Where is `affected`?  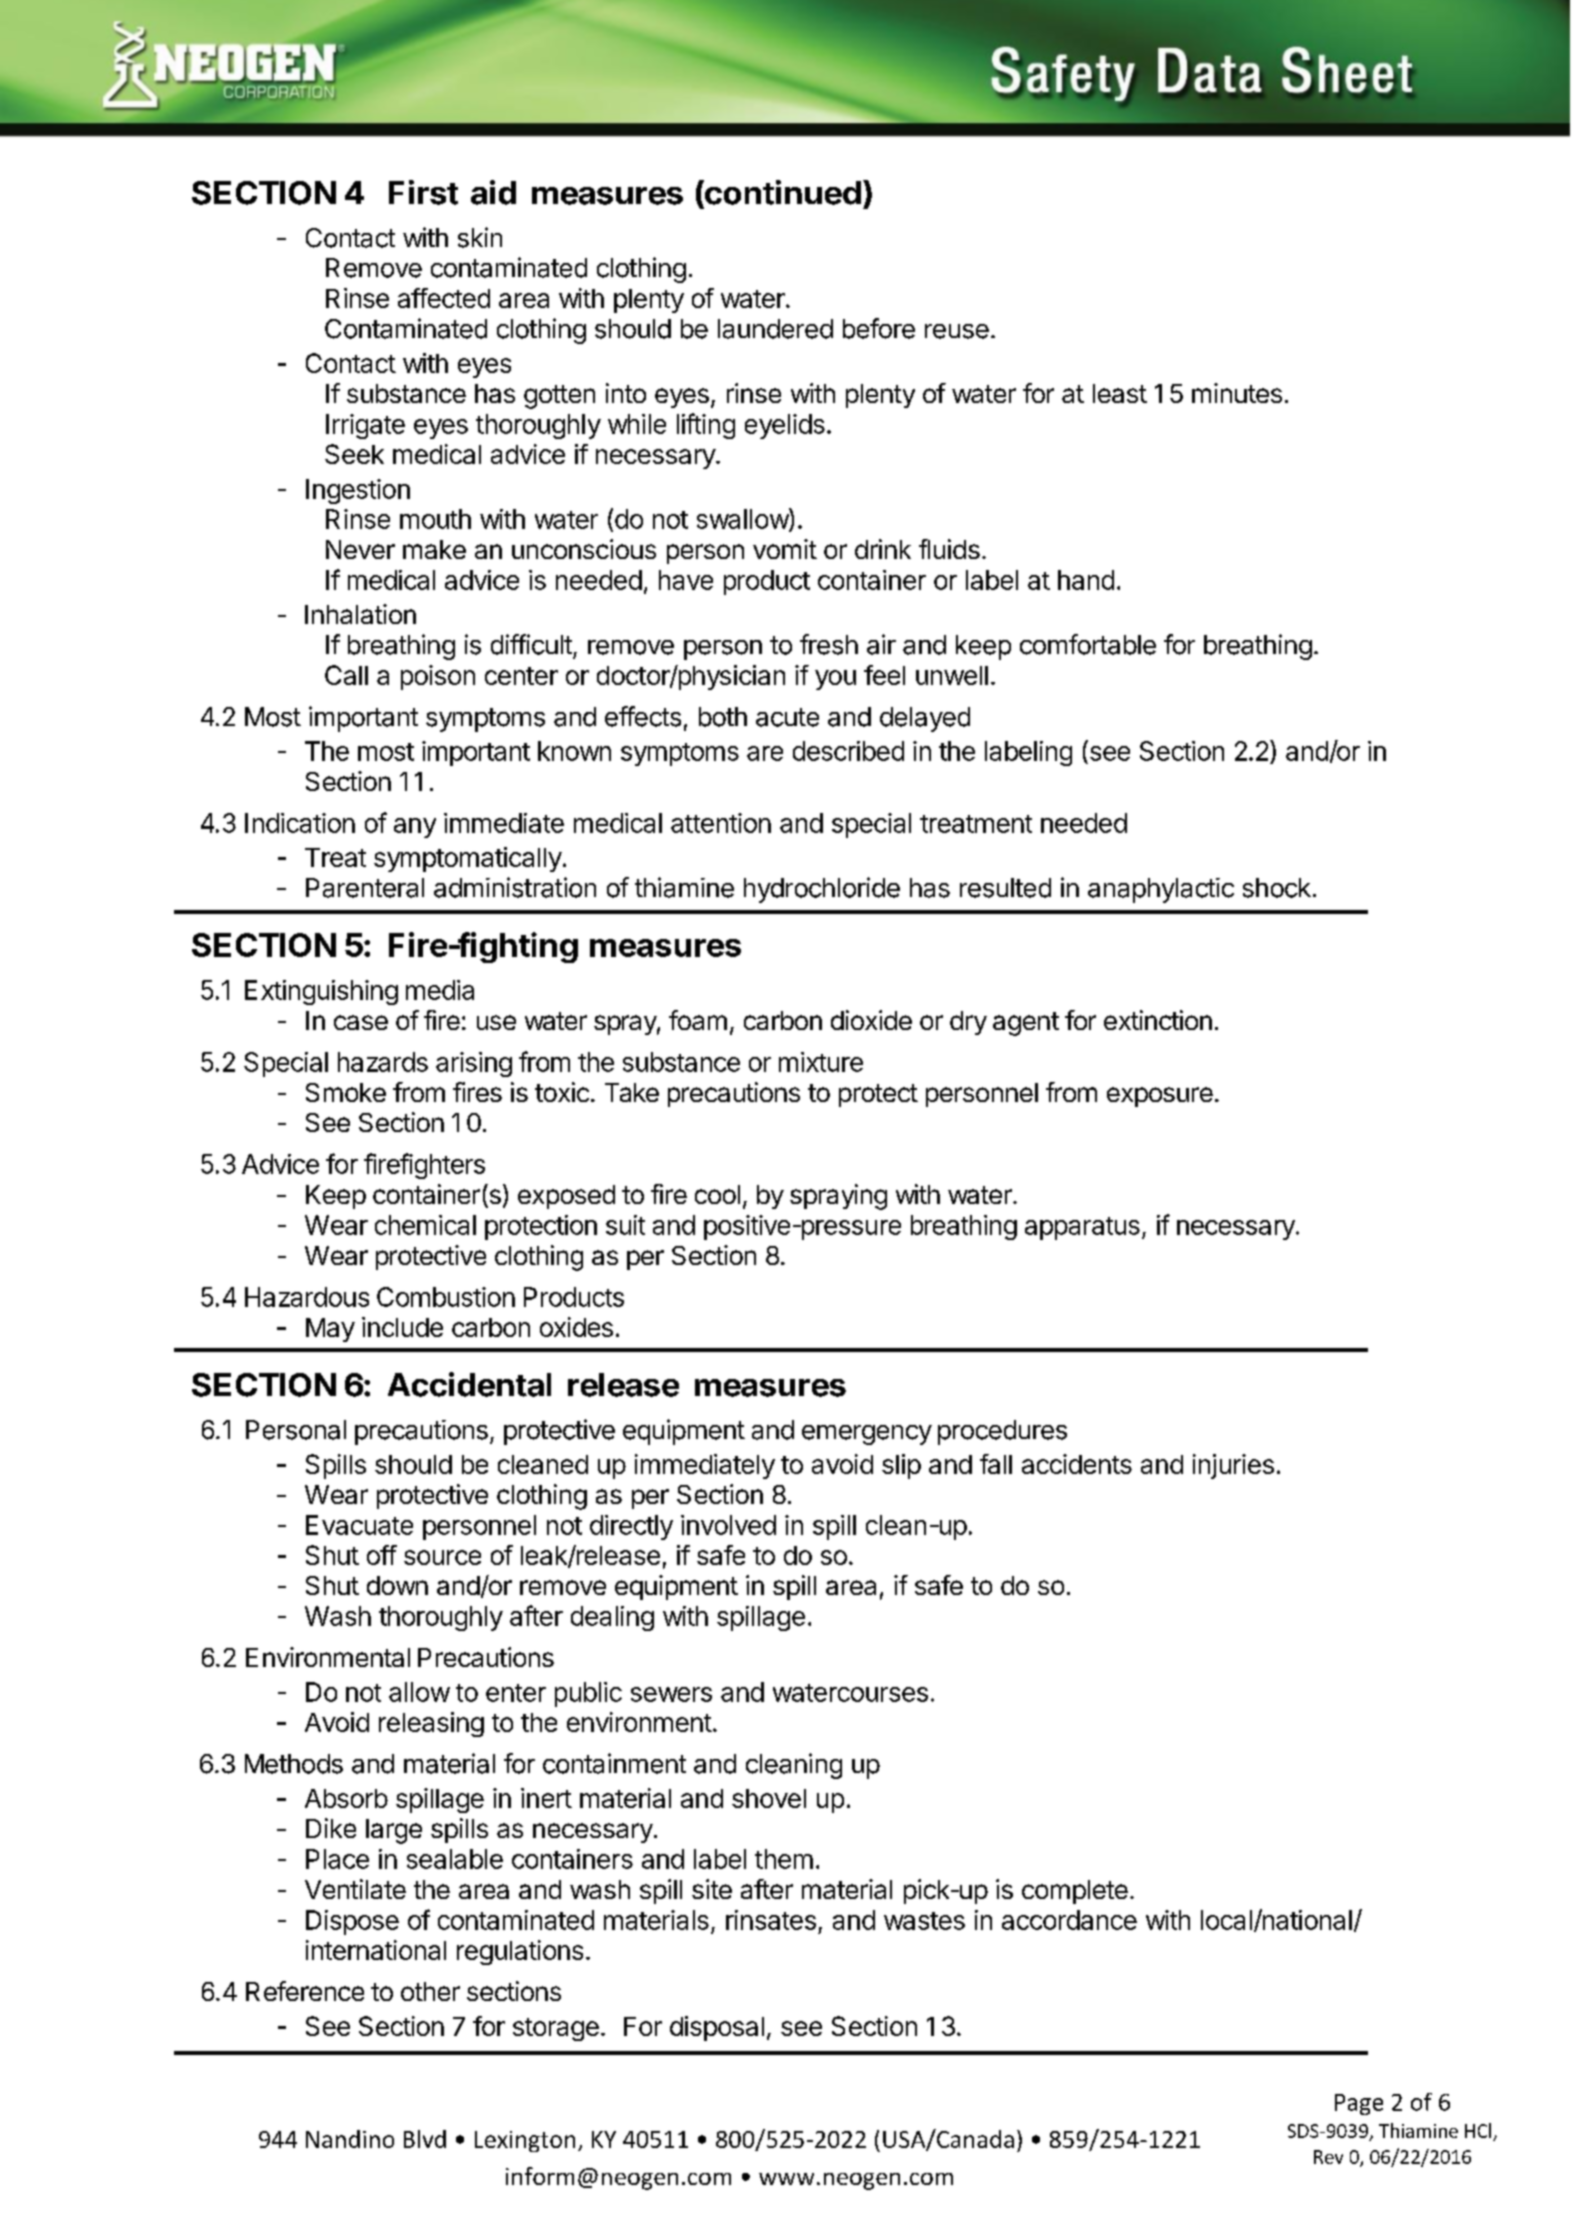 affected is located at coordinates (444, 298).
